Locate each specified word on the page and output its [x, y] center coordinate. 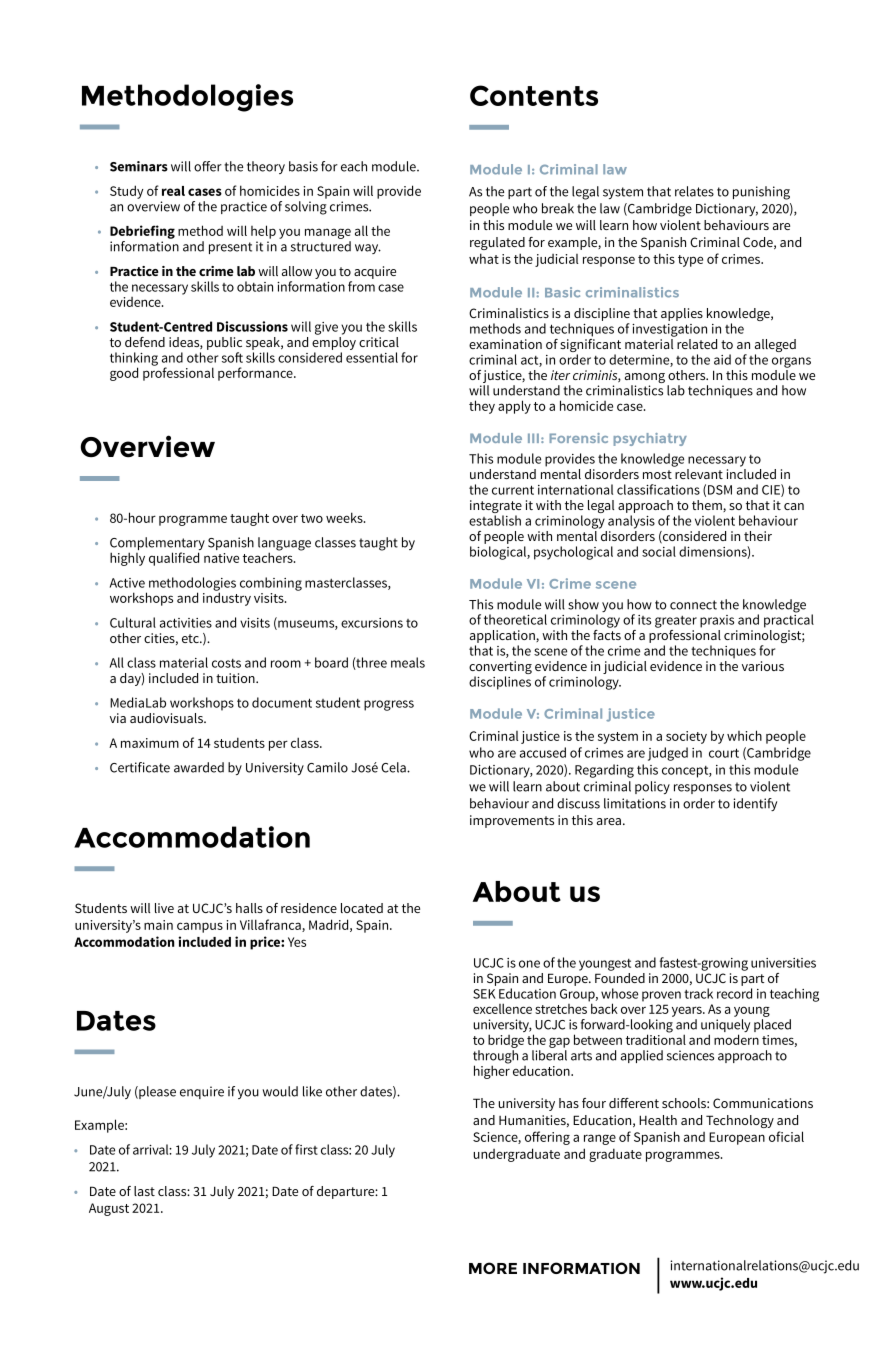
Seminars [139, 166]
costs [226, 663]
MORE [493, 1268]
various [763, 666]
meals [408, 662]
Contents [534, 95]
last [144, 1191]
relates [694, 191]
